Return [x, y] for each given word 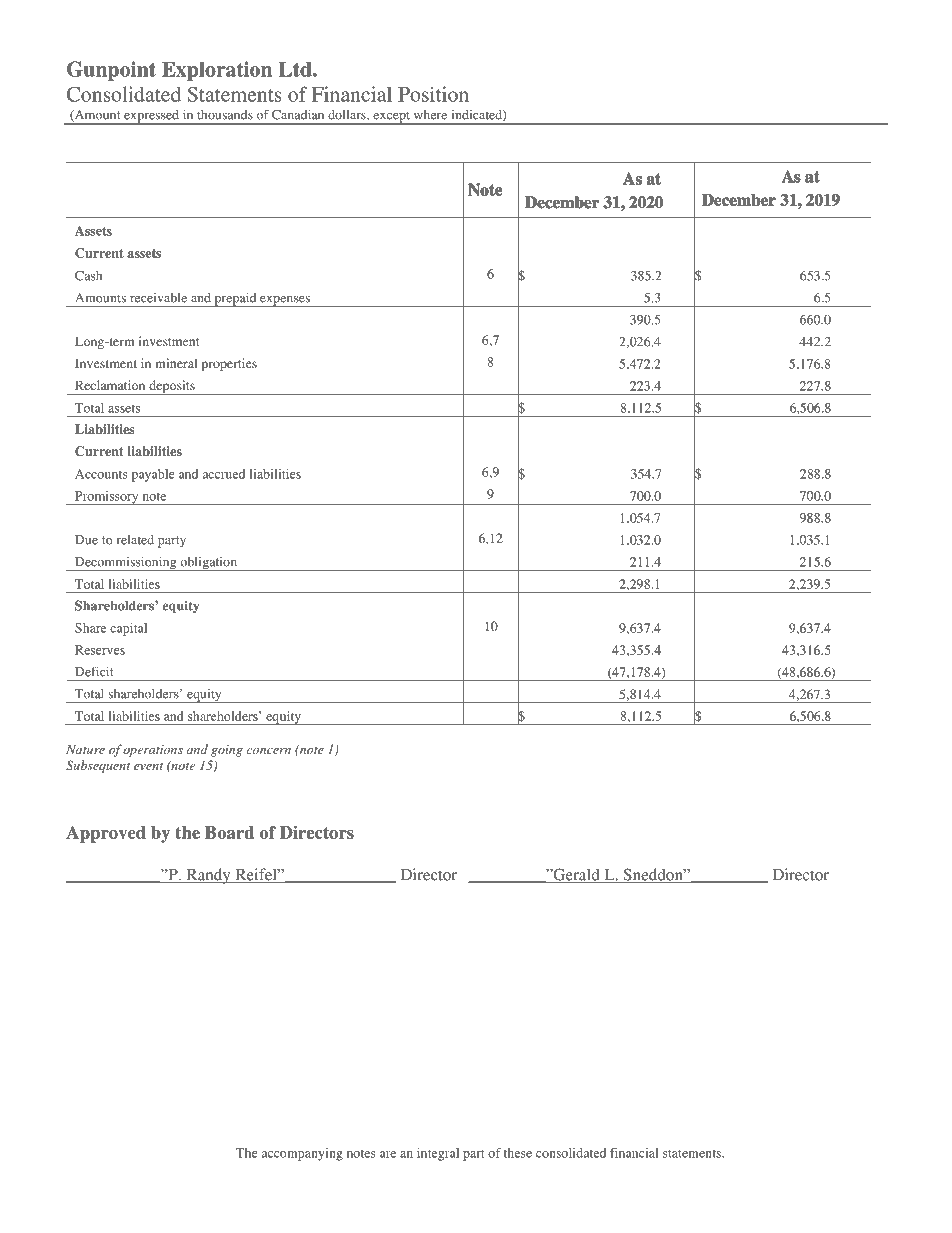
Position [433, 94]
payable [153, 475]
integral [438, 1154]
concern [269, 751]
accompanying [302, 1154]
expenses [285, 301]
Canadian [298, 114]
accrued [224, 474]
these [518, 1153]
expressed [151, 117]
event [148, 766]
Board [229, 832]
